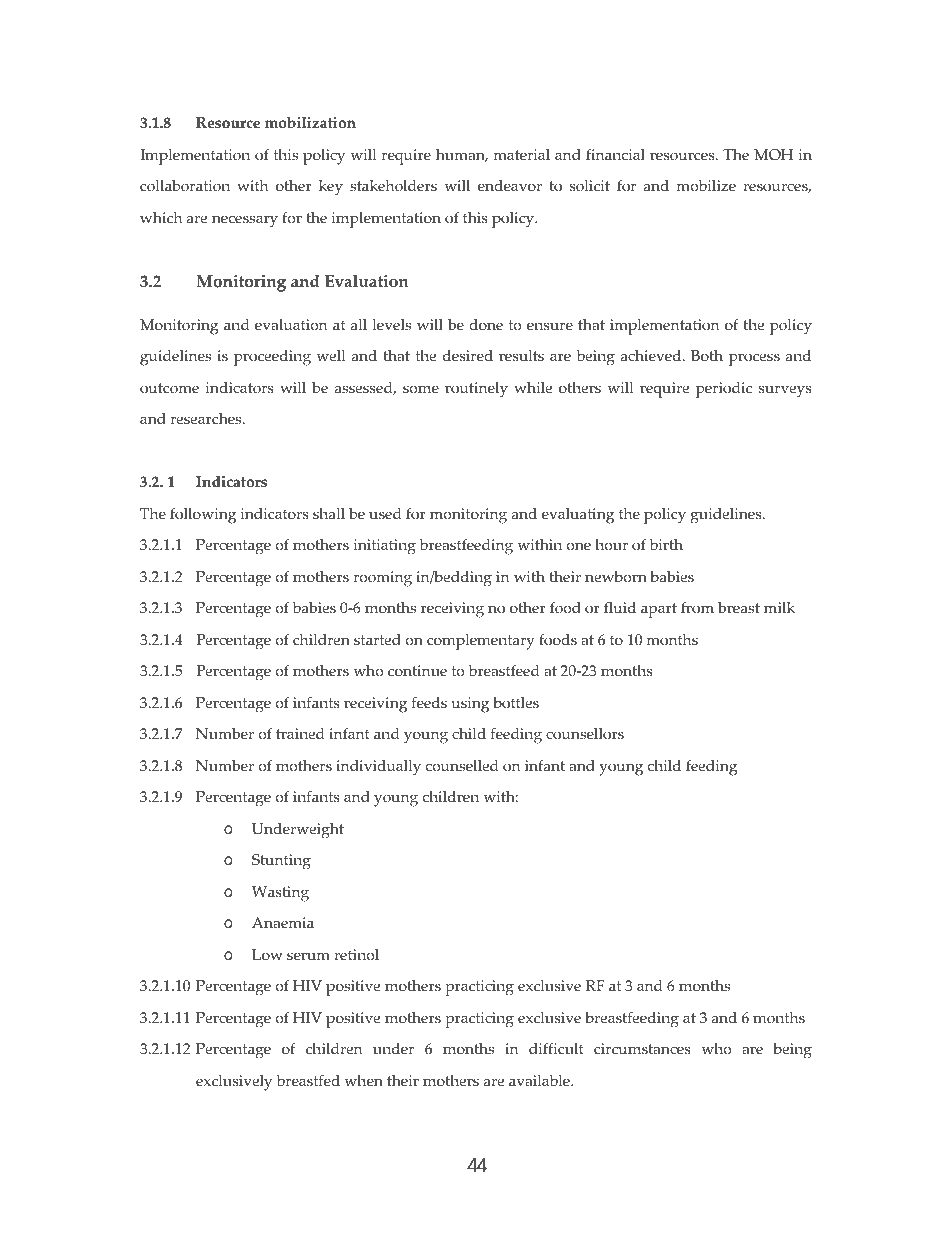  What do you see at coordinates (207, 419) in the page?
I see `researches` at bounding box center [207, 419].
